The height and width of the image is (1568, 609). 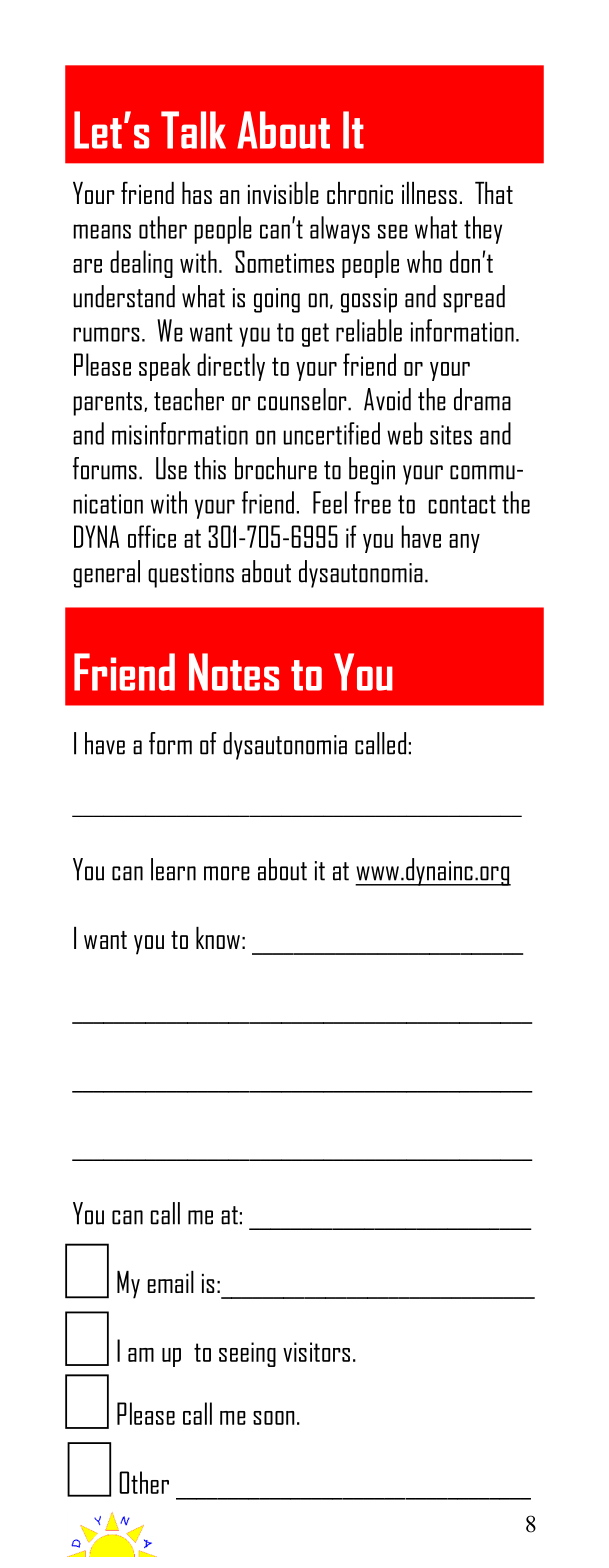 What do you see at coordinates (274, 1418) in the image?
I see `soon` at bounding box center [274, 1418].
